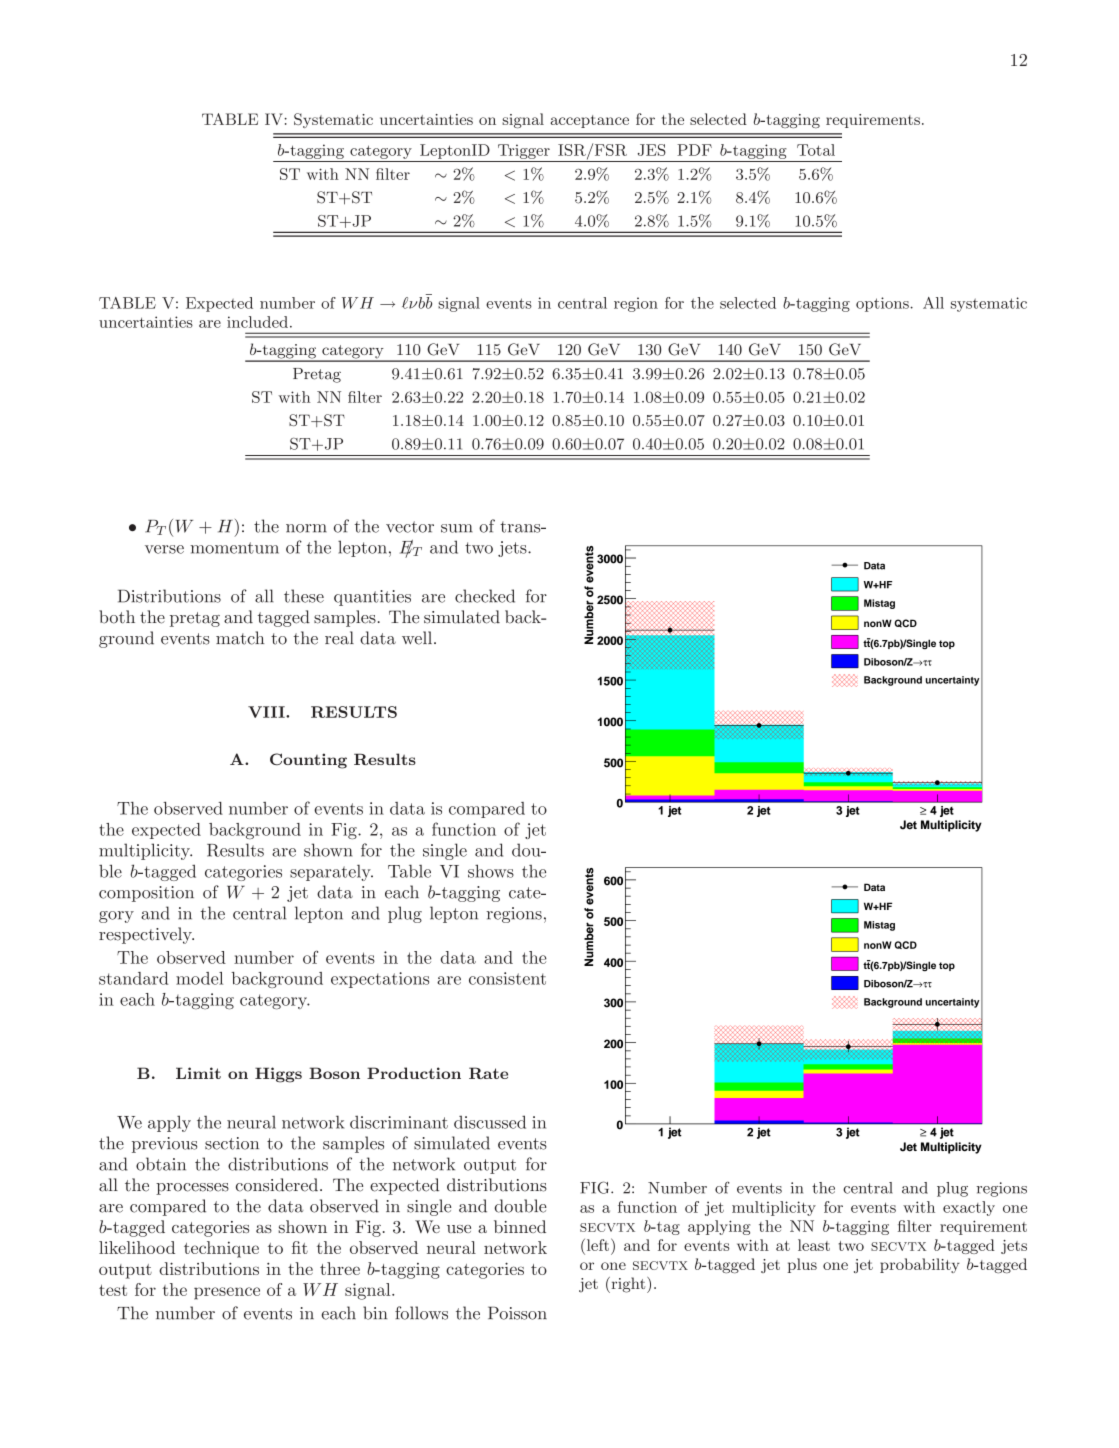 This screenshot has width=1119, height=1448. I want to click on VIII, so click(267, 712).
